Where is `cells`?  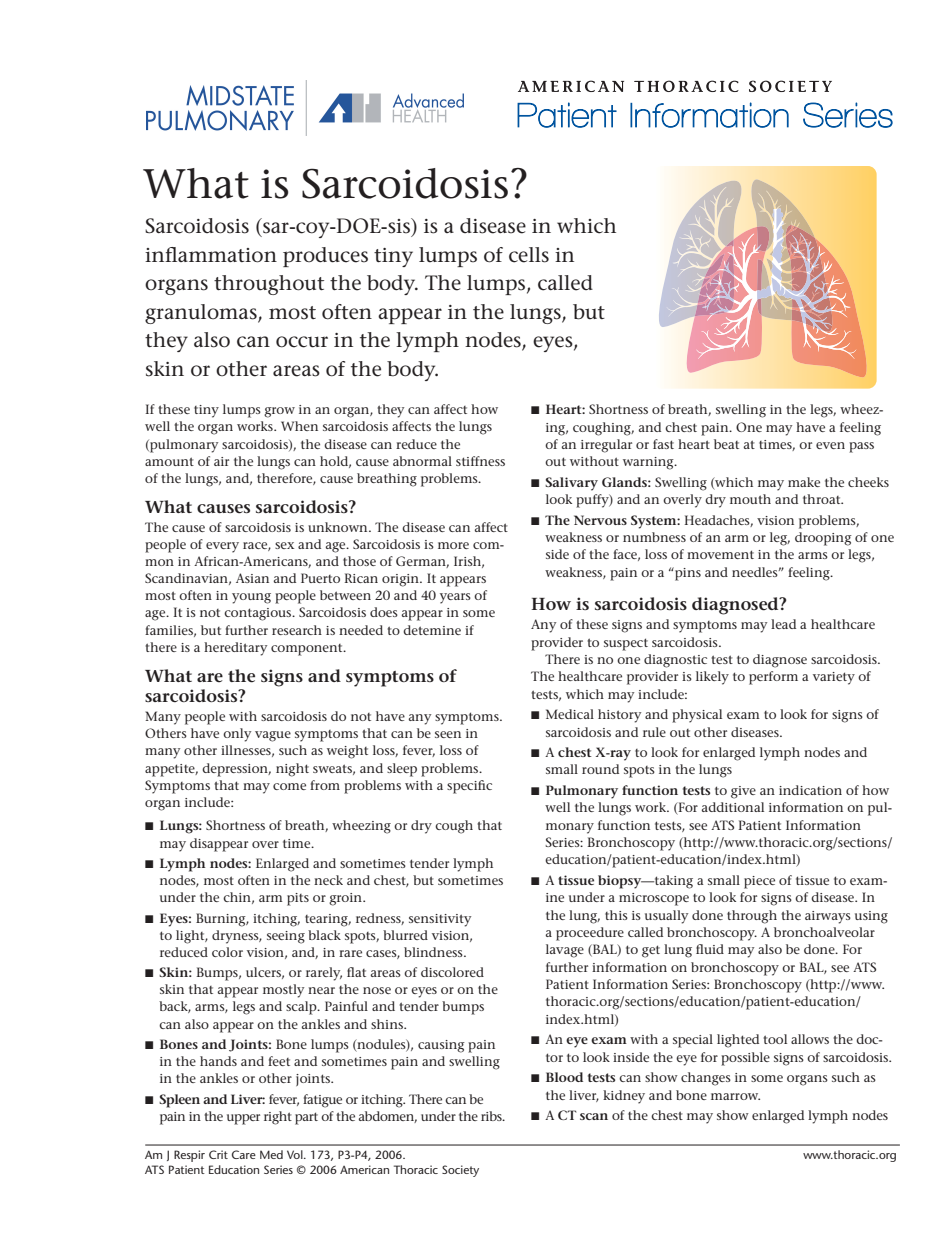 cells is located at coordinates (529, 255).
